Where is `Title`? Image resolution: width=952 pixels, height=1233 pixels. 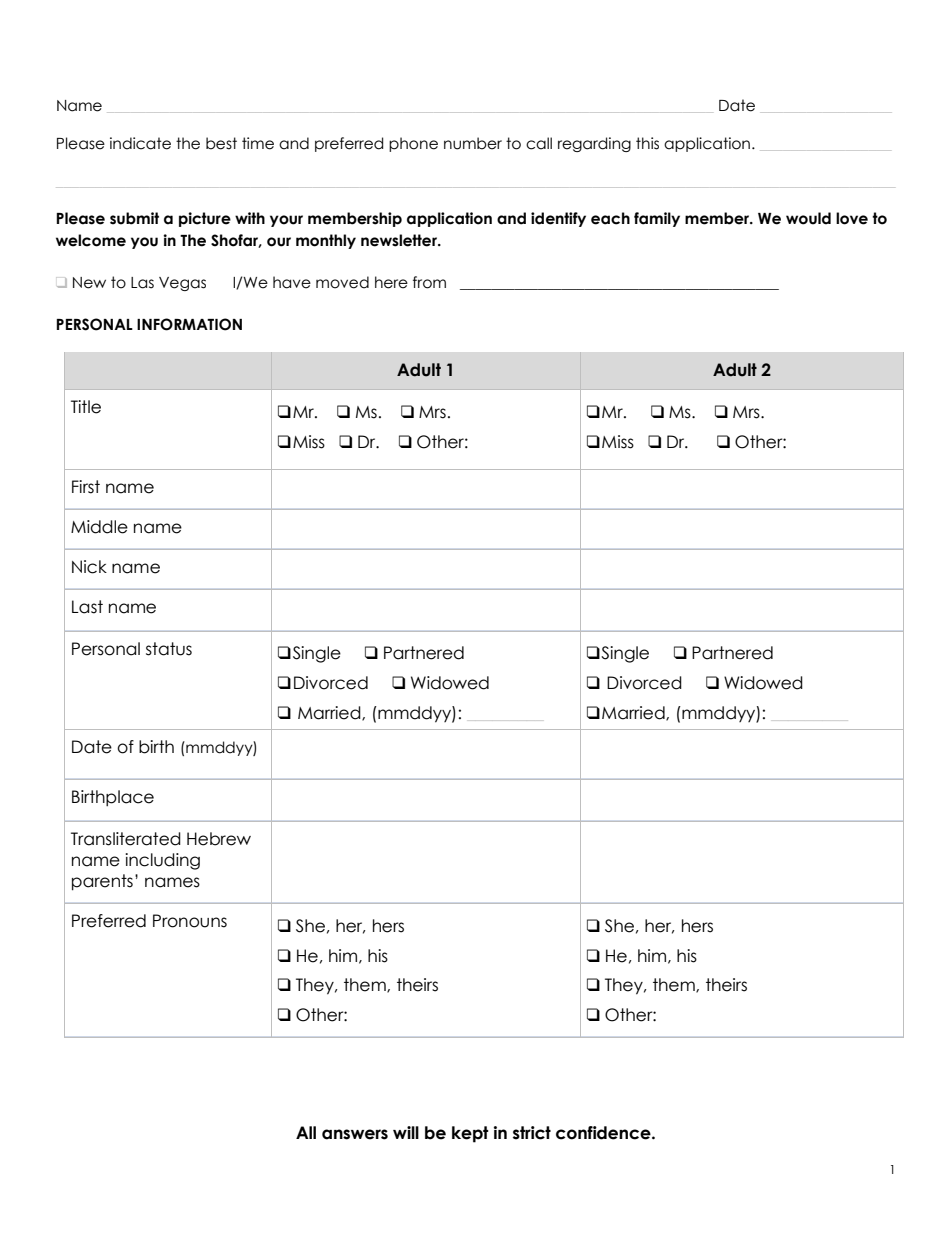 Title is located at coordinates (86, 407).
